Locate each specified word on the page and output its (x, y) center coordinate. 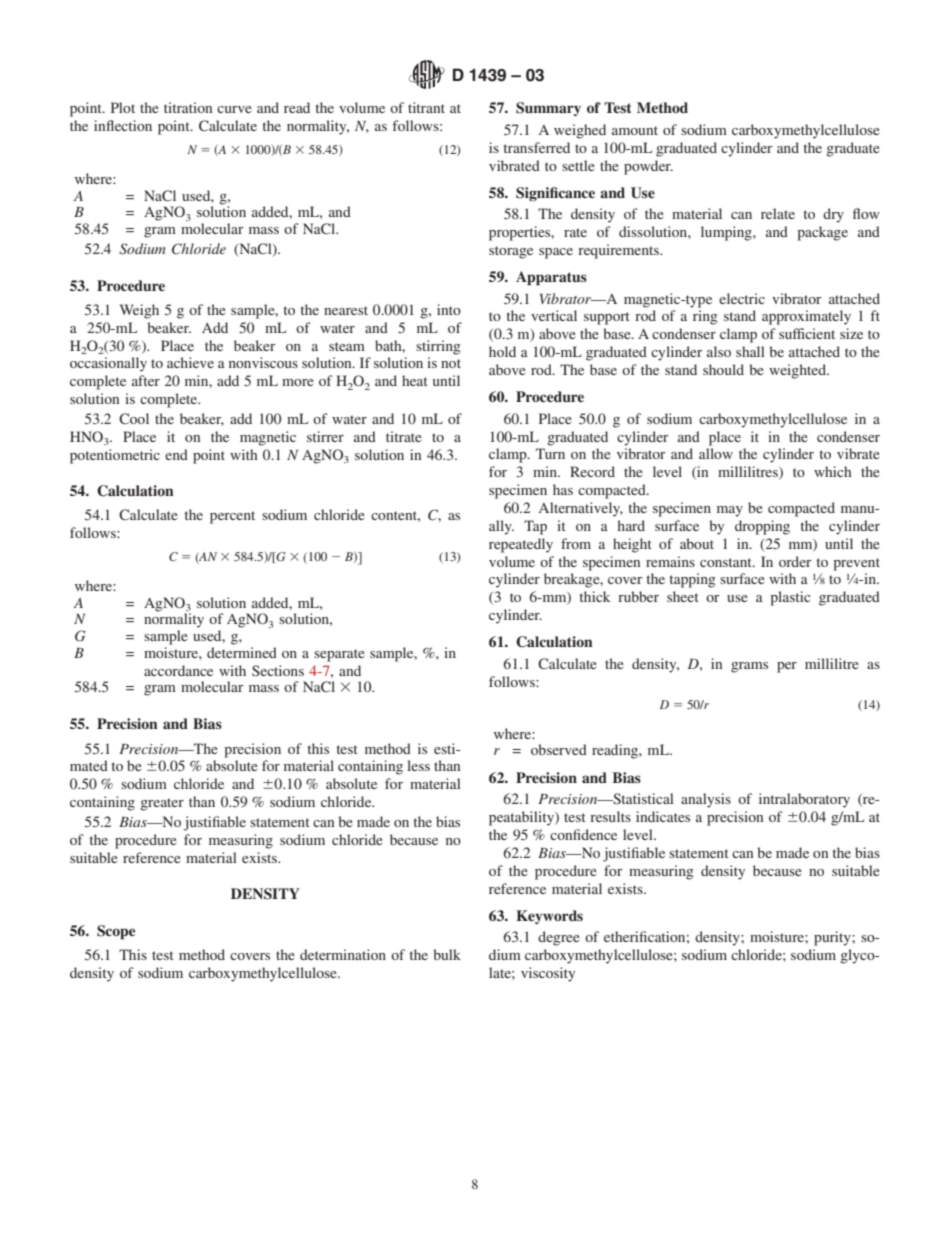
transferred (537, 147)
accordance (178, 670)
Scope (116, 932)
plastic (790, 598)
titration (188, 107)
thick (595, 596)
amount (635, 130)
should (723, 369)
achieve (190, 362)
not (451, 363)
